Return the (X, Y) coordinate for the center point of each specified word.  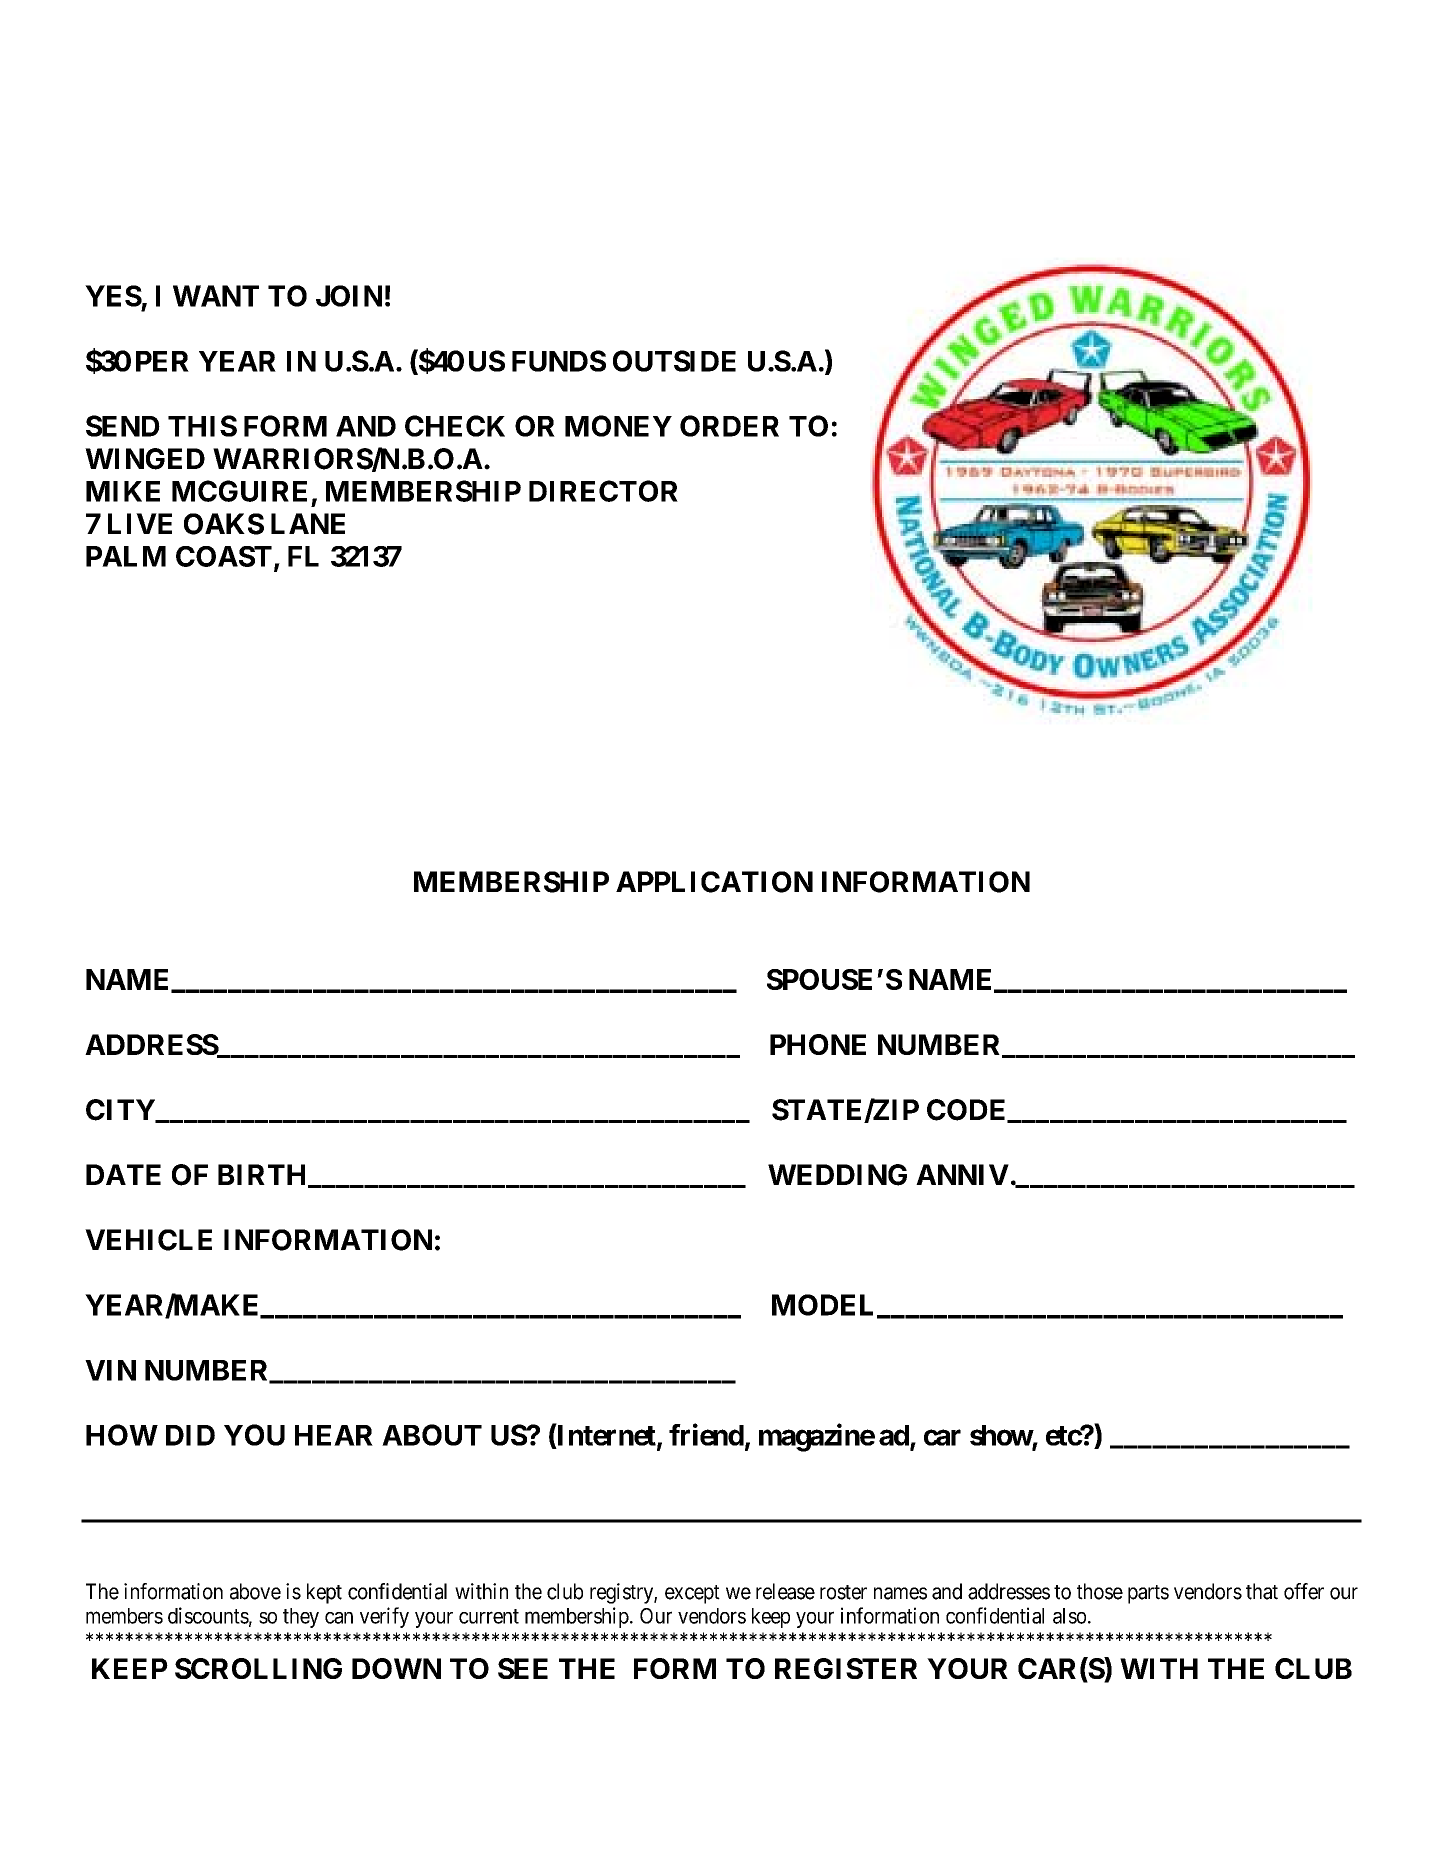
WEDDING (837, 1175)
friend (706, 1434)
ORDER (729, 426)
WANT (216, 296)
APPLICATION (714, 882)
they (301, 1618)
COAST (224, 556)
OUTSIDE (674, 361)
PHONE (818, 1044)
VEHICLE (148, 1240)
